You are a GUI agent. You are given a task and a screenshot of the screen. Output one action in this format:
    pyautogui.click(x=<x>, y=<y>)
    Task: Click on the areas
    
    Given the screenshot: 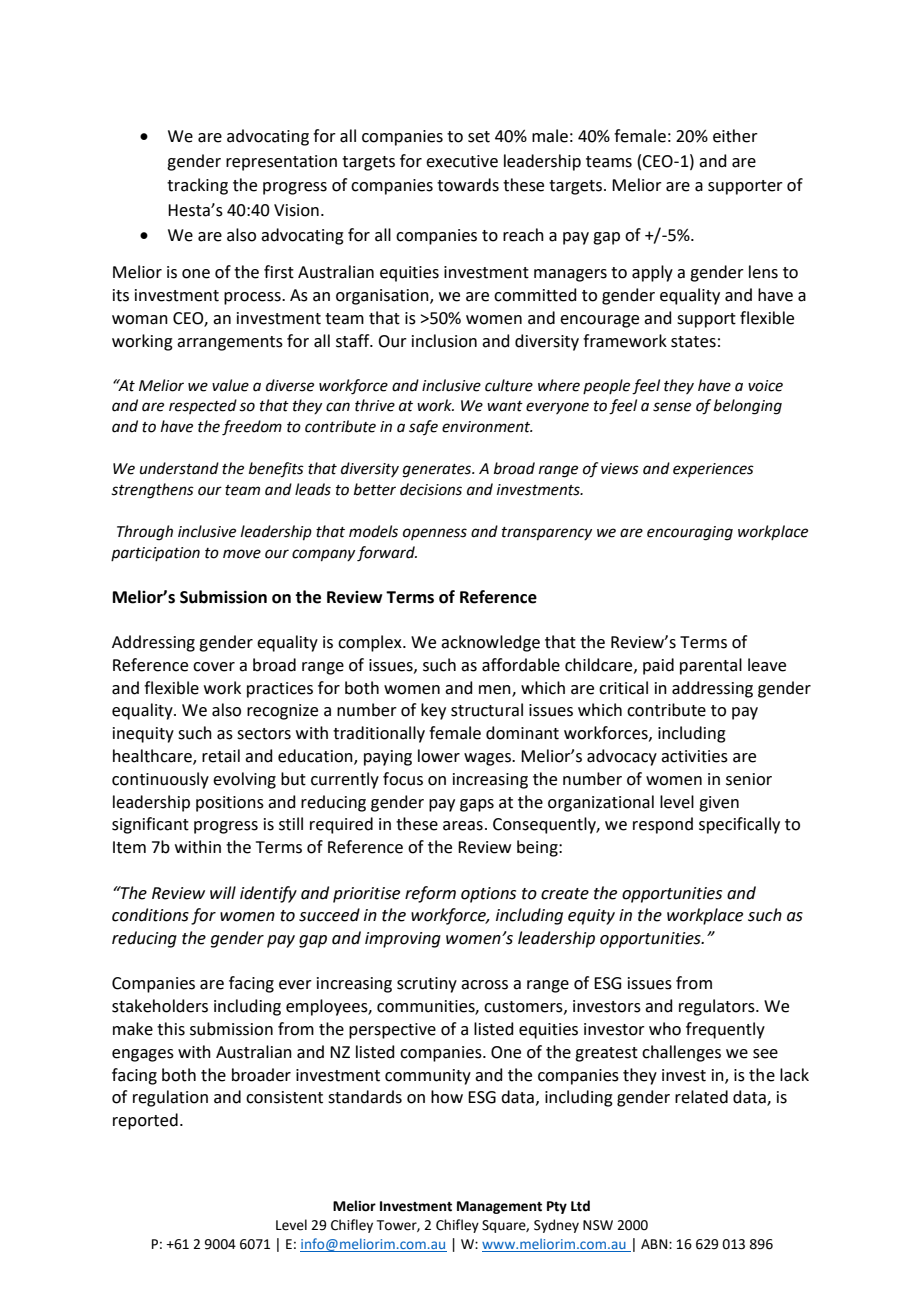 What is the action you would take?
    pyautogui.click(x=463, y=826)
